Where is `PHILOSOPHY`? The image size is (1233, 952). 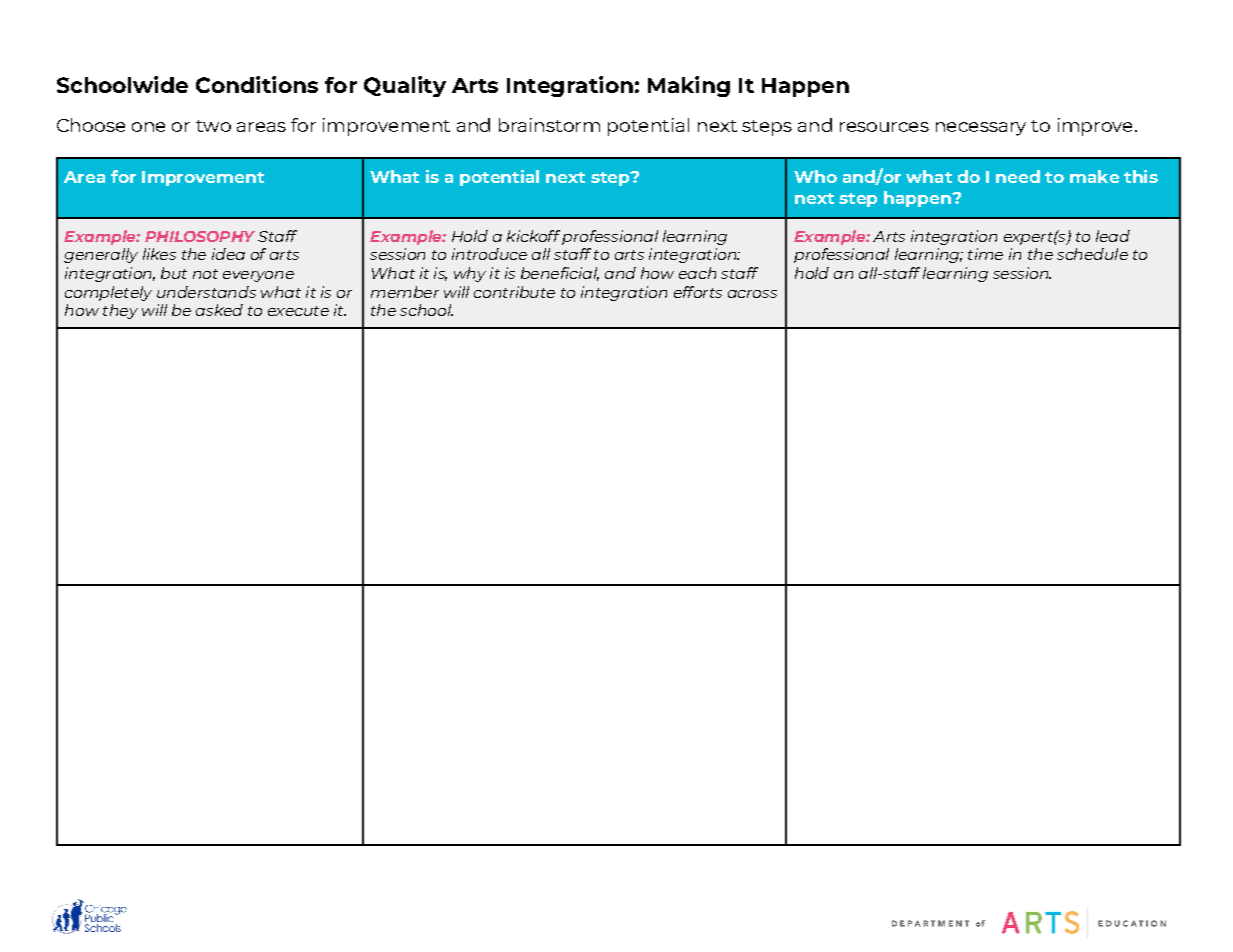
PHILOSOPHY is located at coordinates (200, 236).
